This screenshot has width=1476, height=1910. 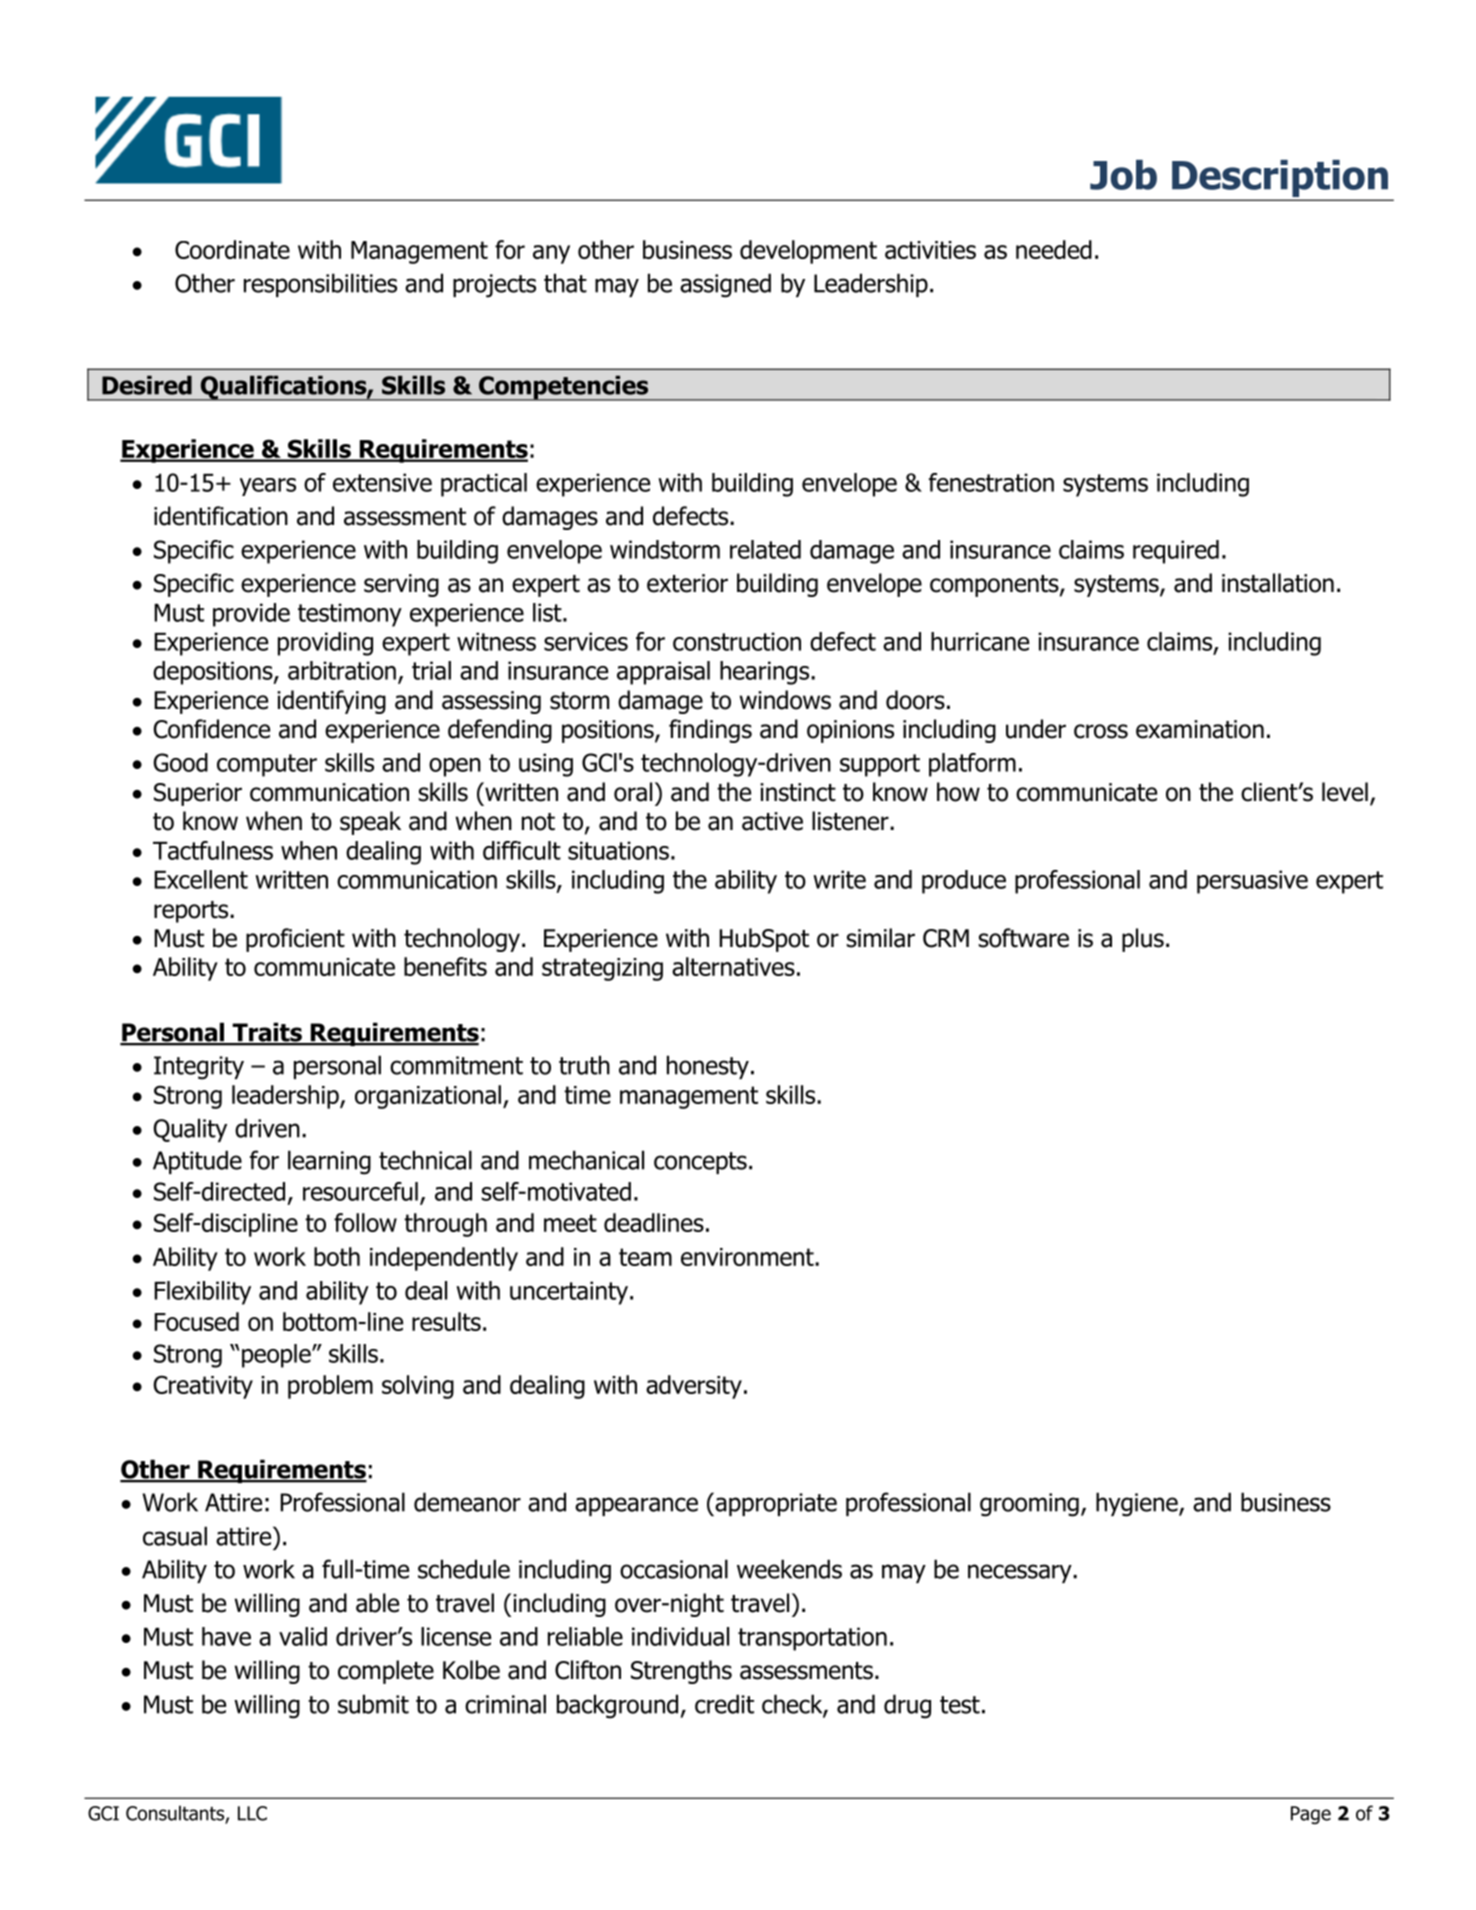 What do you see at coordinates (277, 1356) in the screenshot?
I see `people` at bounding box center [277, 1356].
